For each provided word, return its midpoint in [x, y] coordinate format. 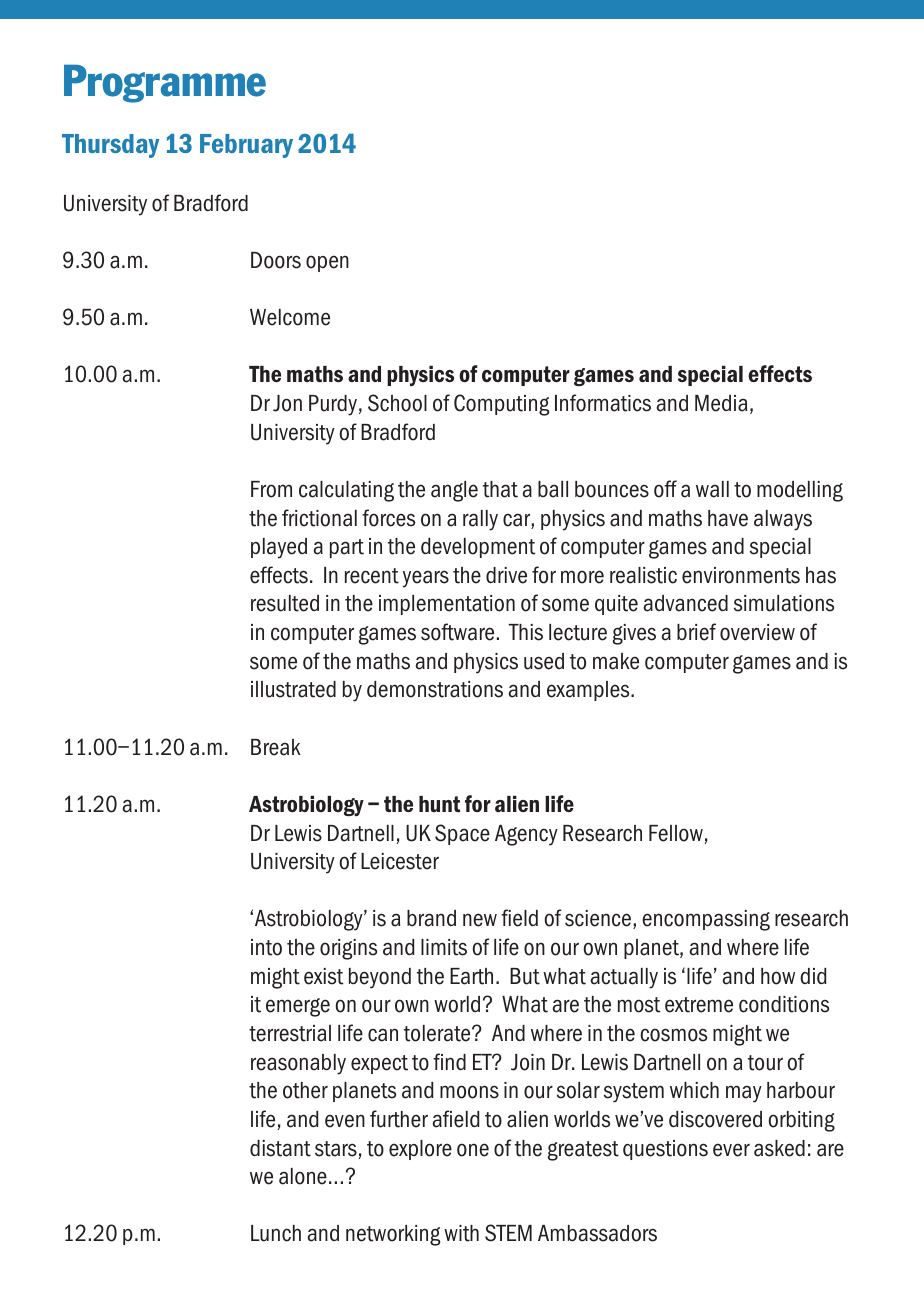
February [246, 146]
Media [721, 403]
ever [731, 1150]
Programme [165, 83]
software [457, 632]
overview [757, 632]
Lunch [276, 1233]
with [461, 1233]
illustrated [293, 689]
